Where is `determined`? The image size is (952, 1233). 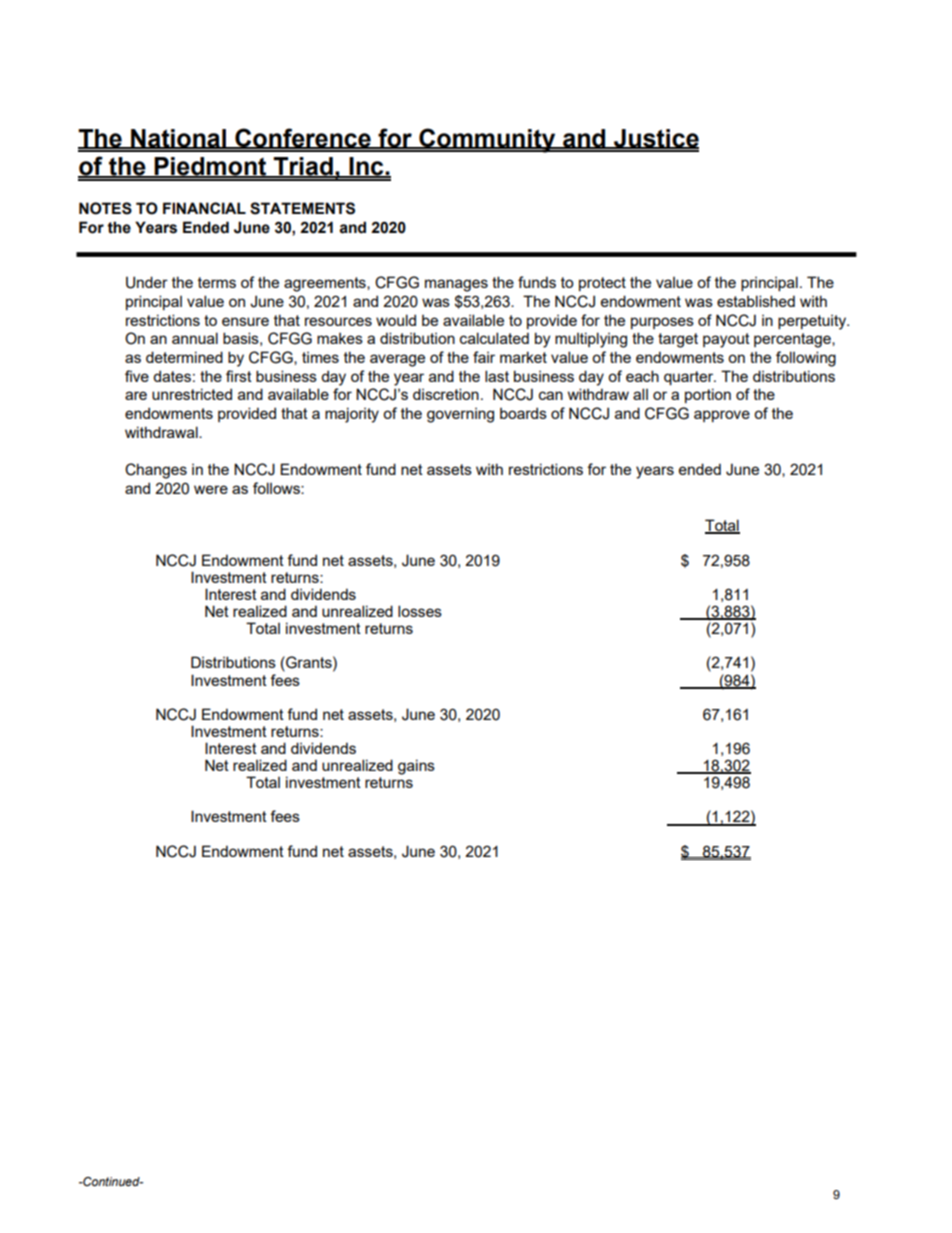 determined is located at coordinates (184, 357).
